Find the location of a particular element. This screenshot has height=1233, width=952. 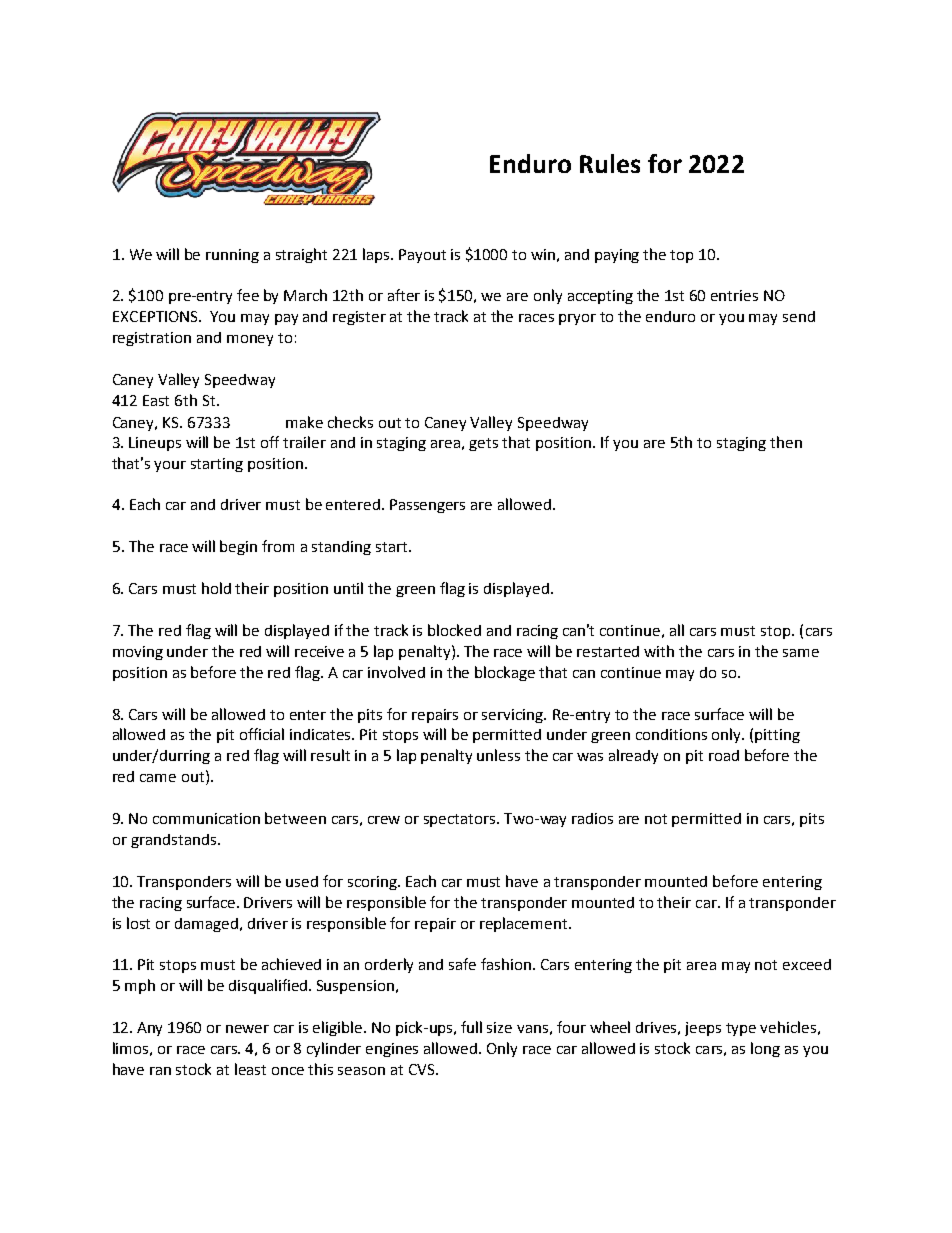

Payout is located at coordinates (422, 256).
